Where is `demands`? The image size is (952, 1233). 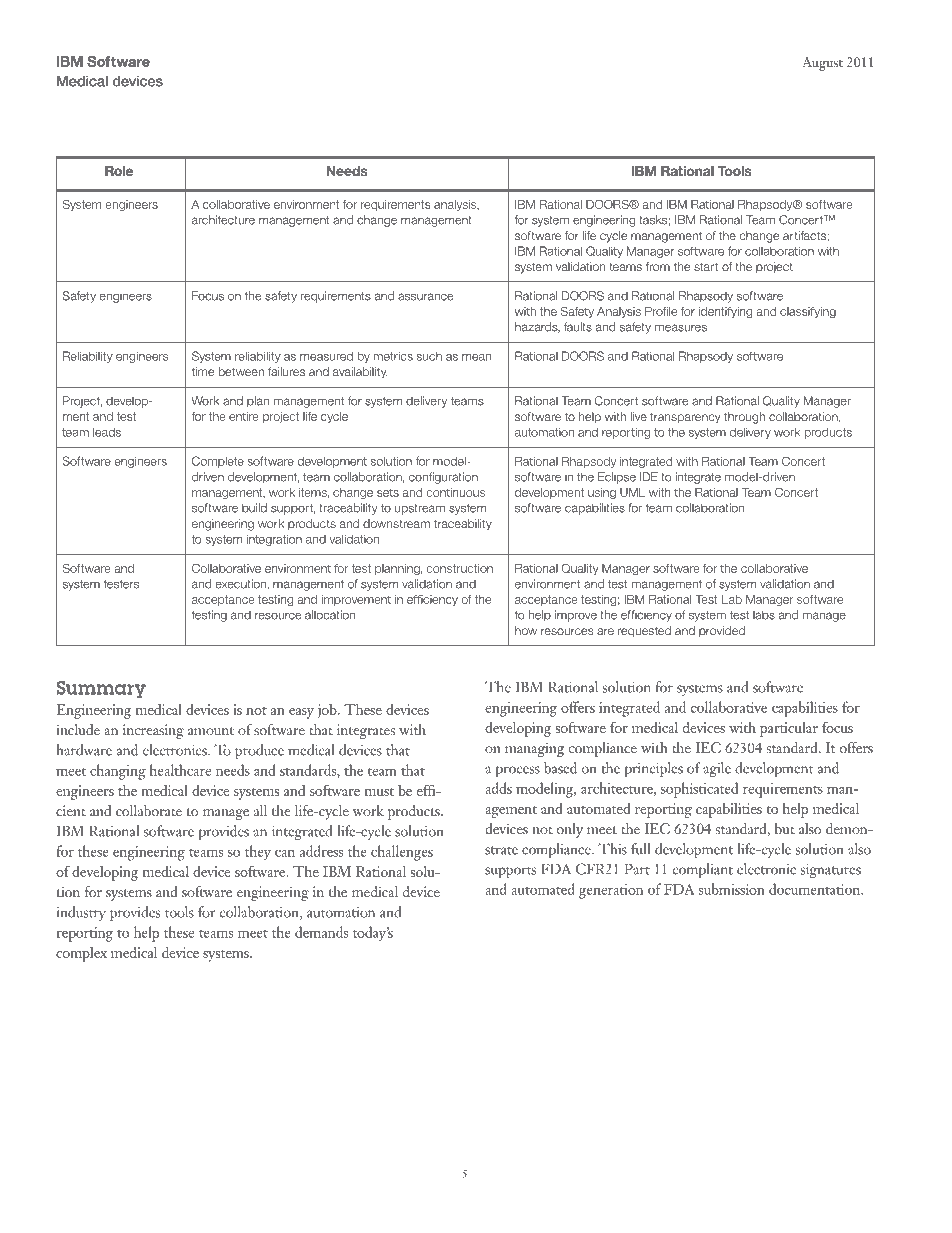
demands is located at coordinates (321, 932).
